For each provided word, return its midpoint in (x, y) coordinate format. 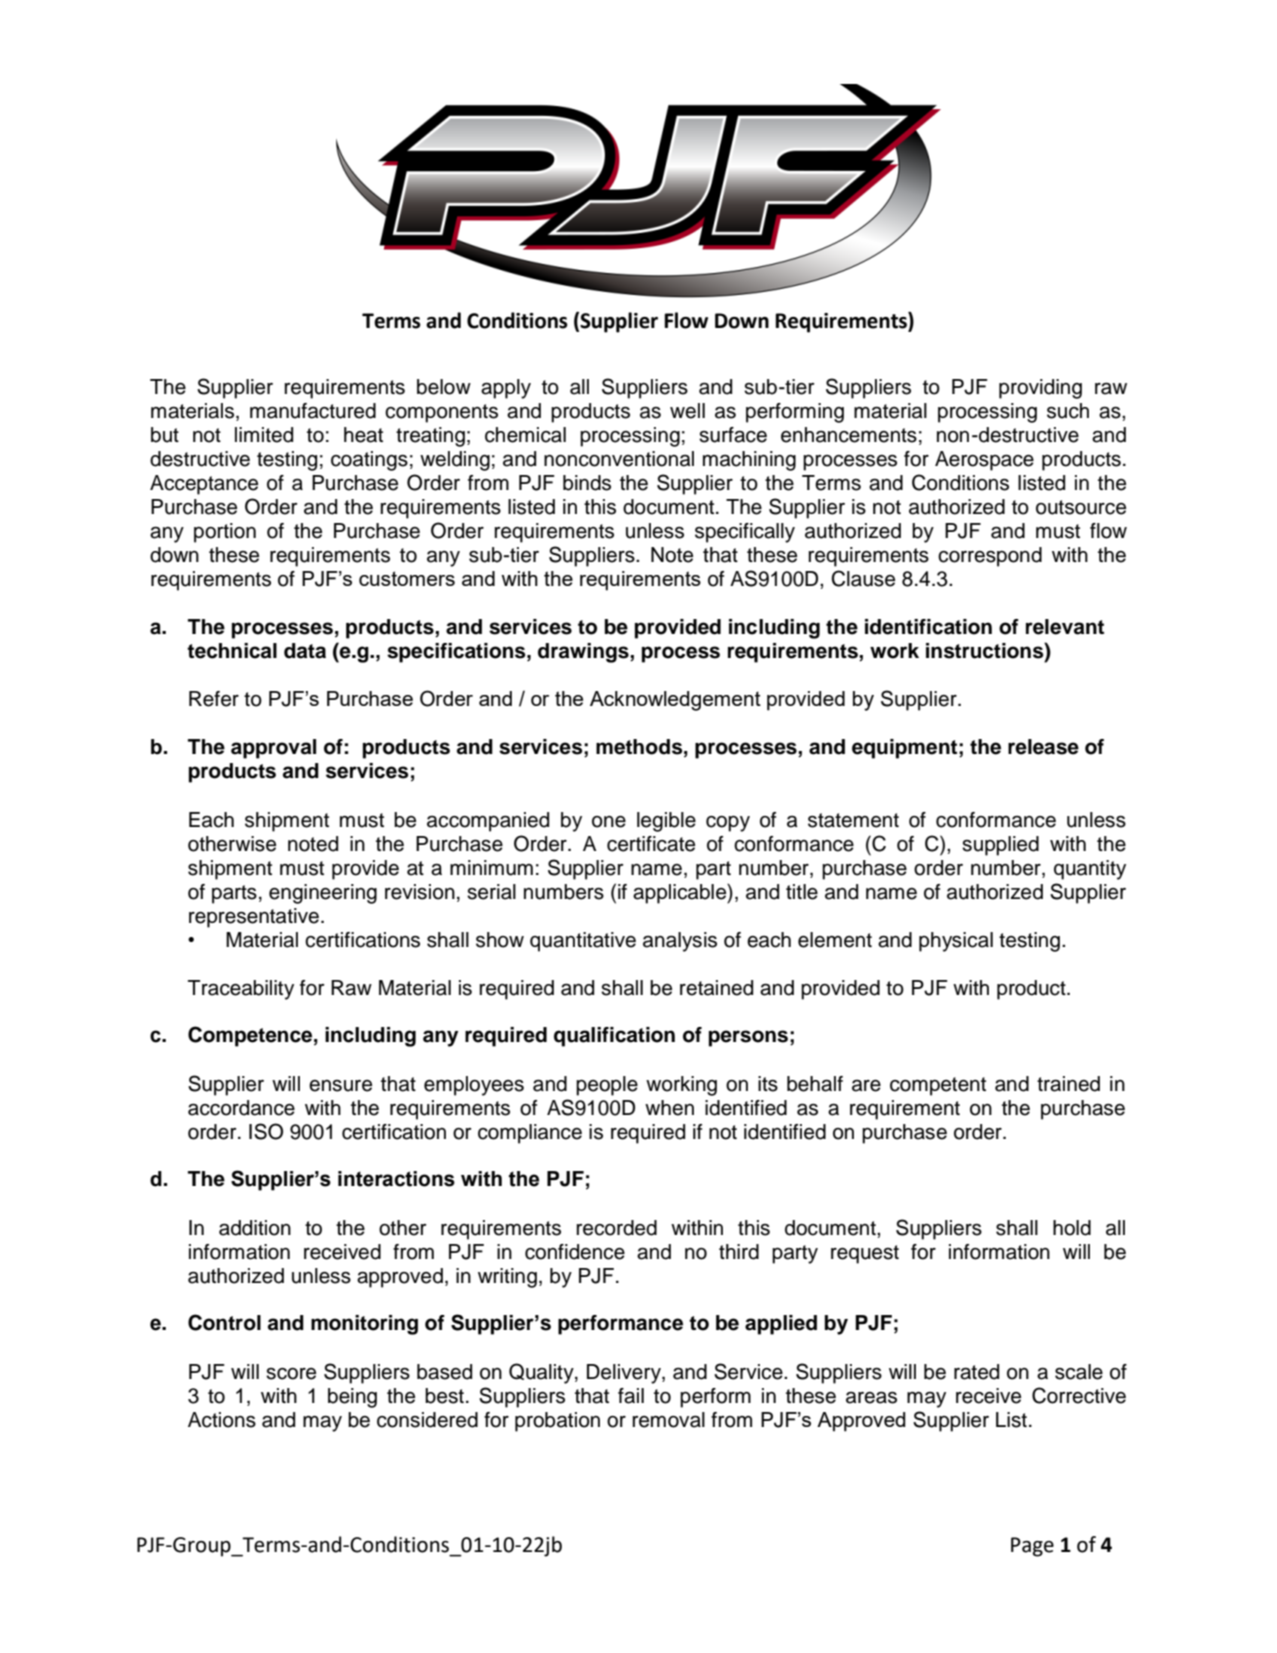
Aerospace (984, 461)
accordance (241, 1108)
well (687, 411)
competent (938, 1086)
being (352, 1398)
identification (928, 627)
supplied (1000, 846)
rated (976, 1372)
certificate (651, 844)
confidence (575, 1252)
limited (264, 435)
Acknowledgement (675, 701)
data (305, 651)
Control (224, 1322)
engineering (323, 894)
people (607, 1086)
